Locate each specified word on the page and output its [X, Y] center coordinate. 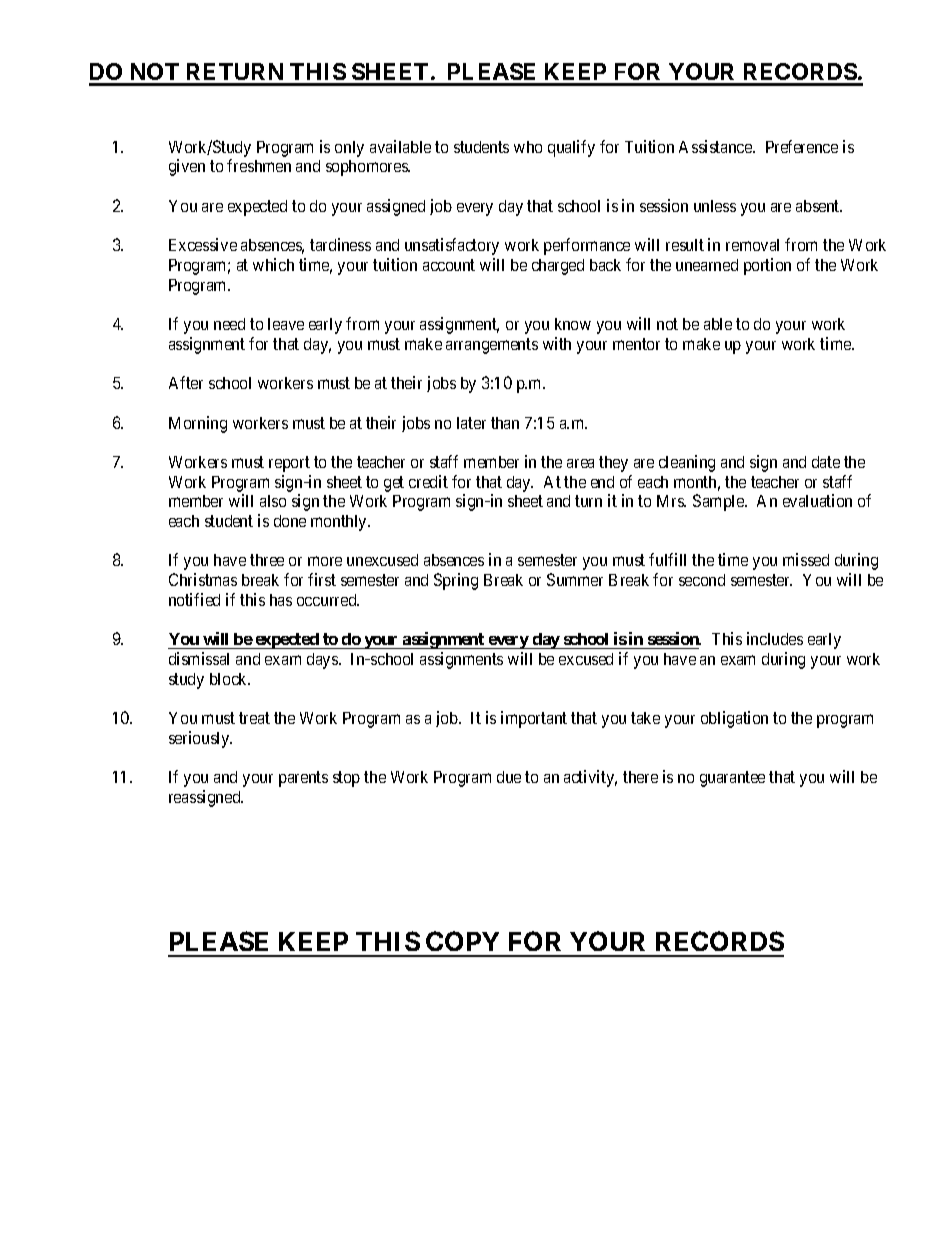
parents [303, 779]
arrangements [492, 346]
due [509, 777]
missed [806, 559]
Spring [456, 581]
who [528, 147]
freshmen [259, 165]
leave [286, 324]
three [267, 560]
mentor [636, 344]
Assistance [716, 146]
